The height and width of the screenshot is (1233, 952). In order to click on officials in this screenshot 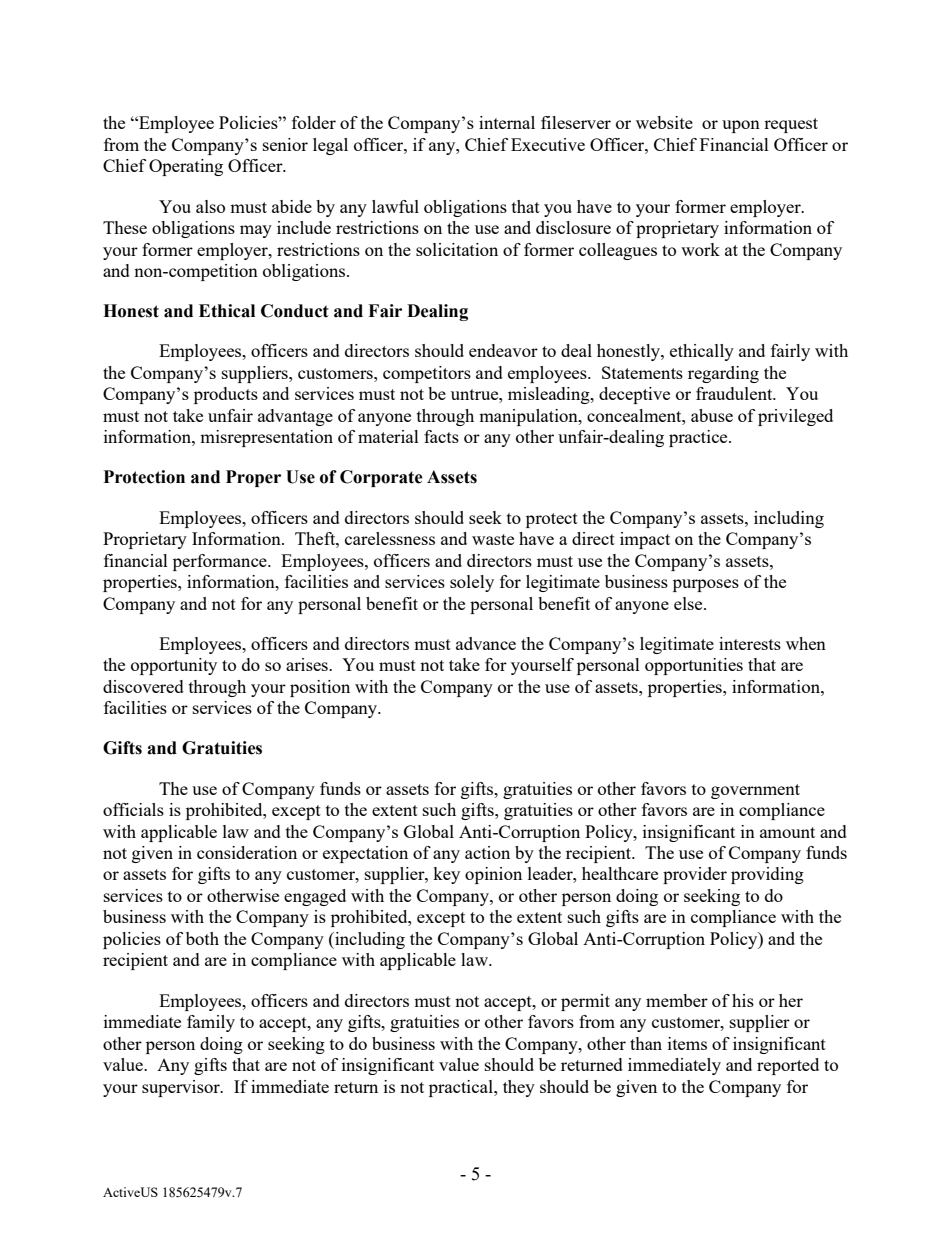, I will do `click(133, 809)`.
